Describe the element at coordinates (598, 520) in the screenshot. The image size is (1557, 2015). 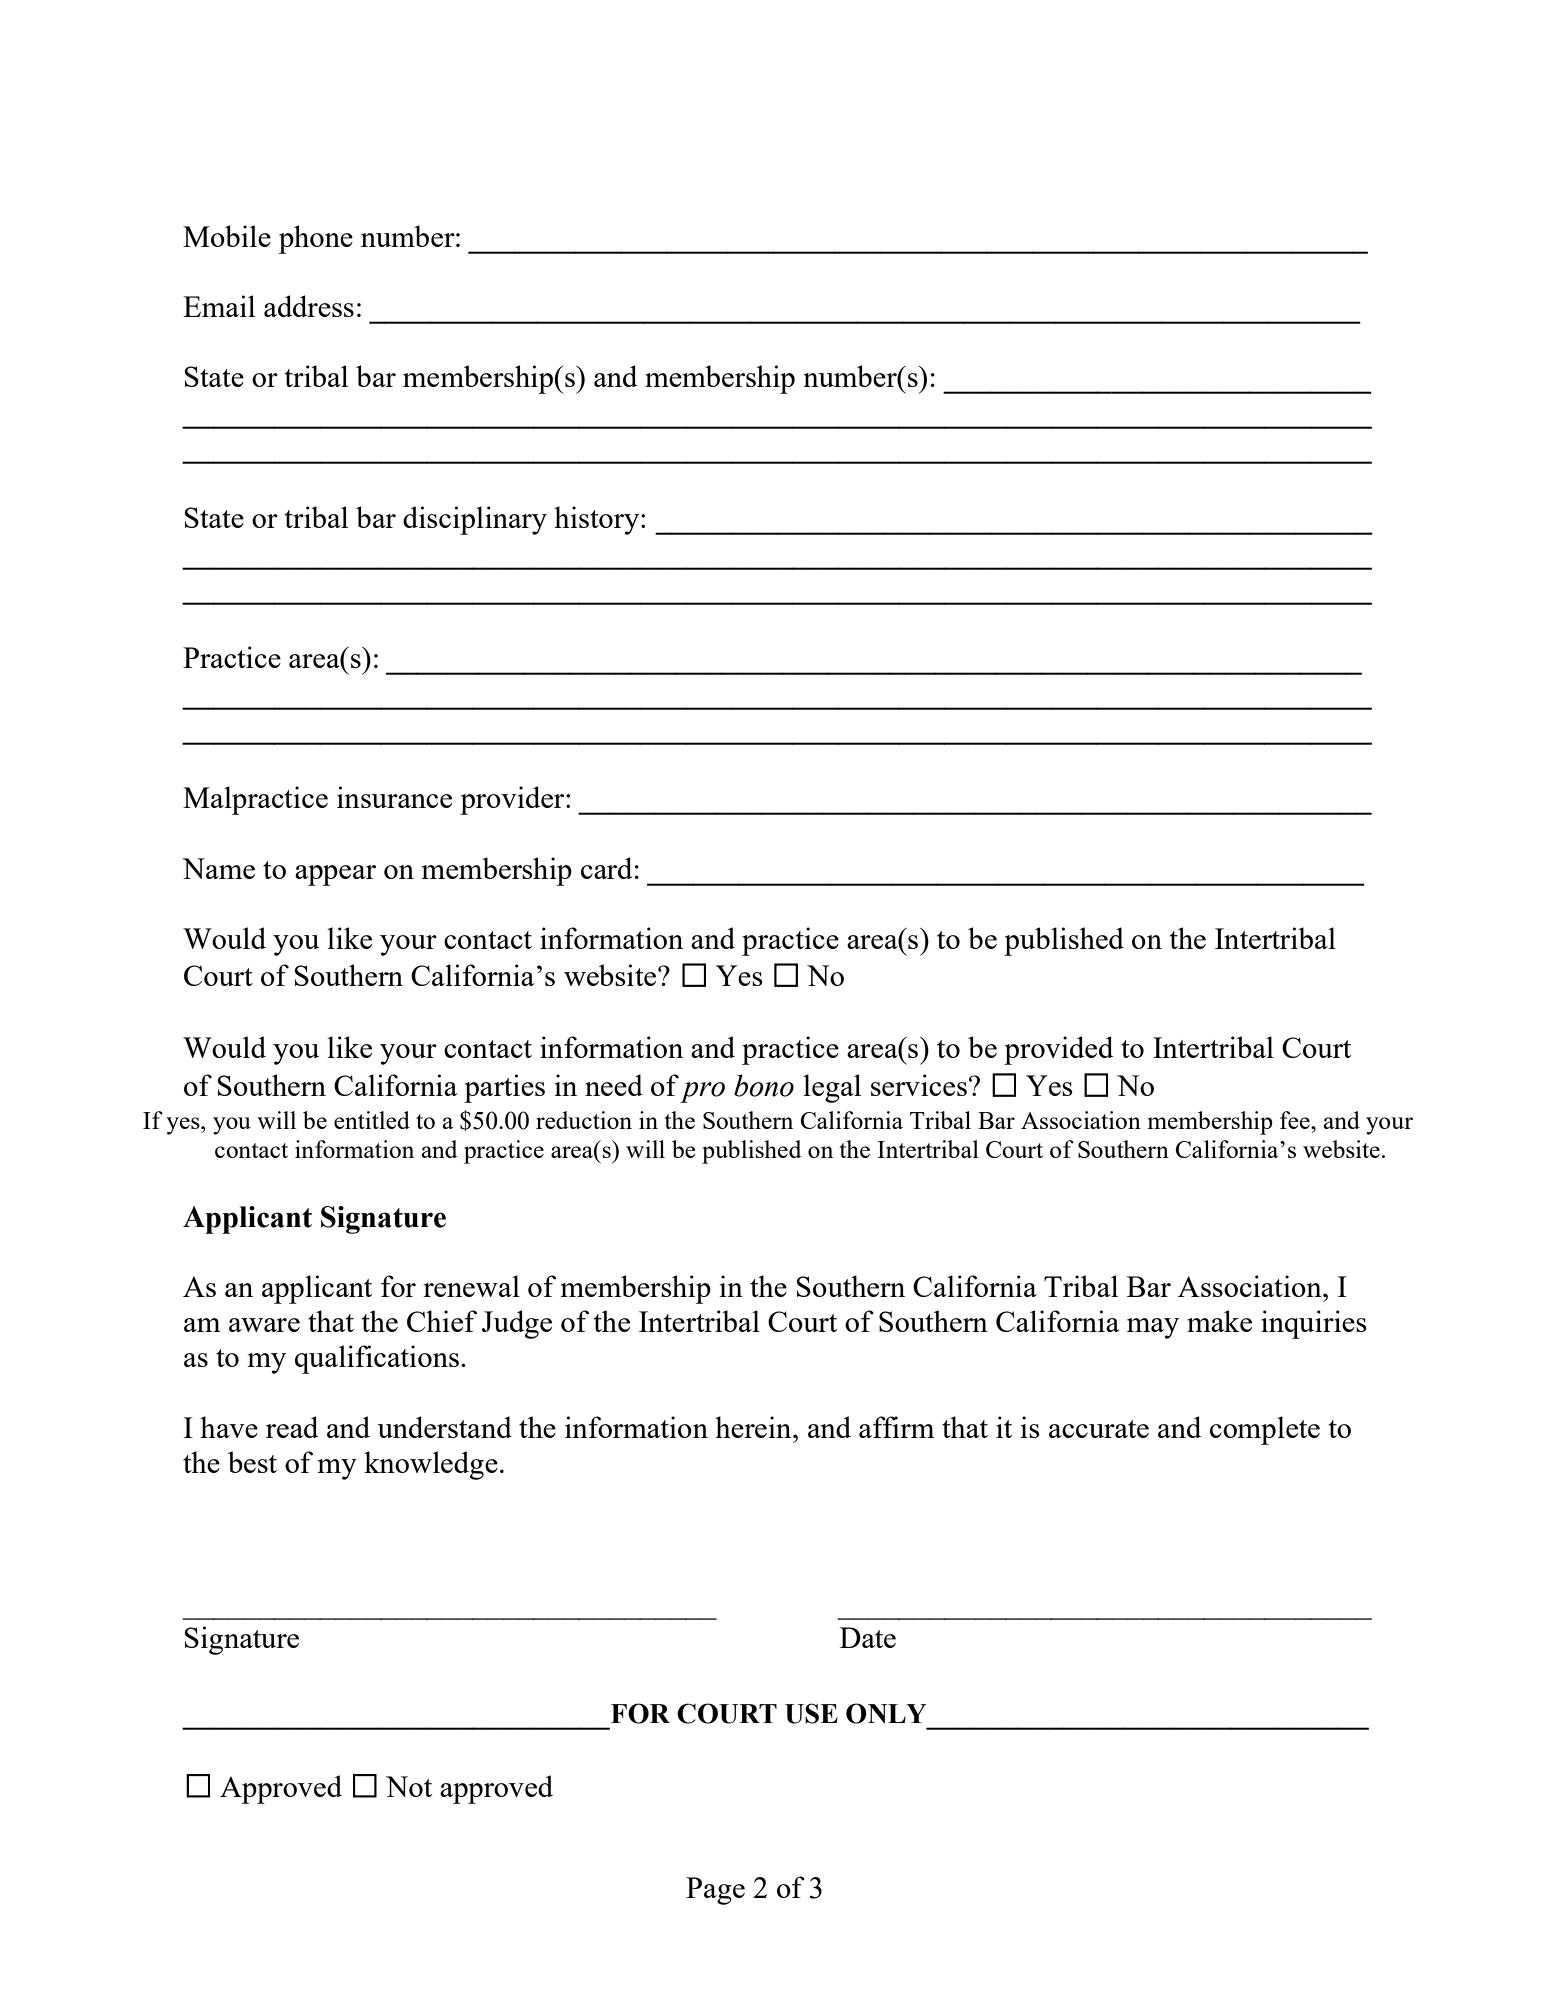
I see `history` at that location.
